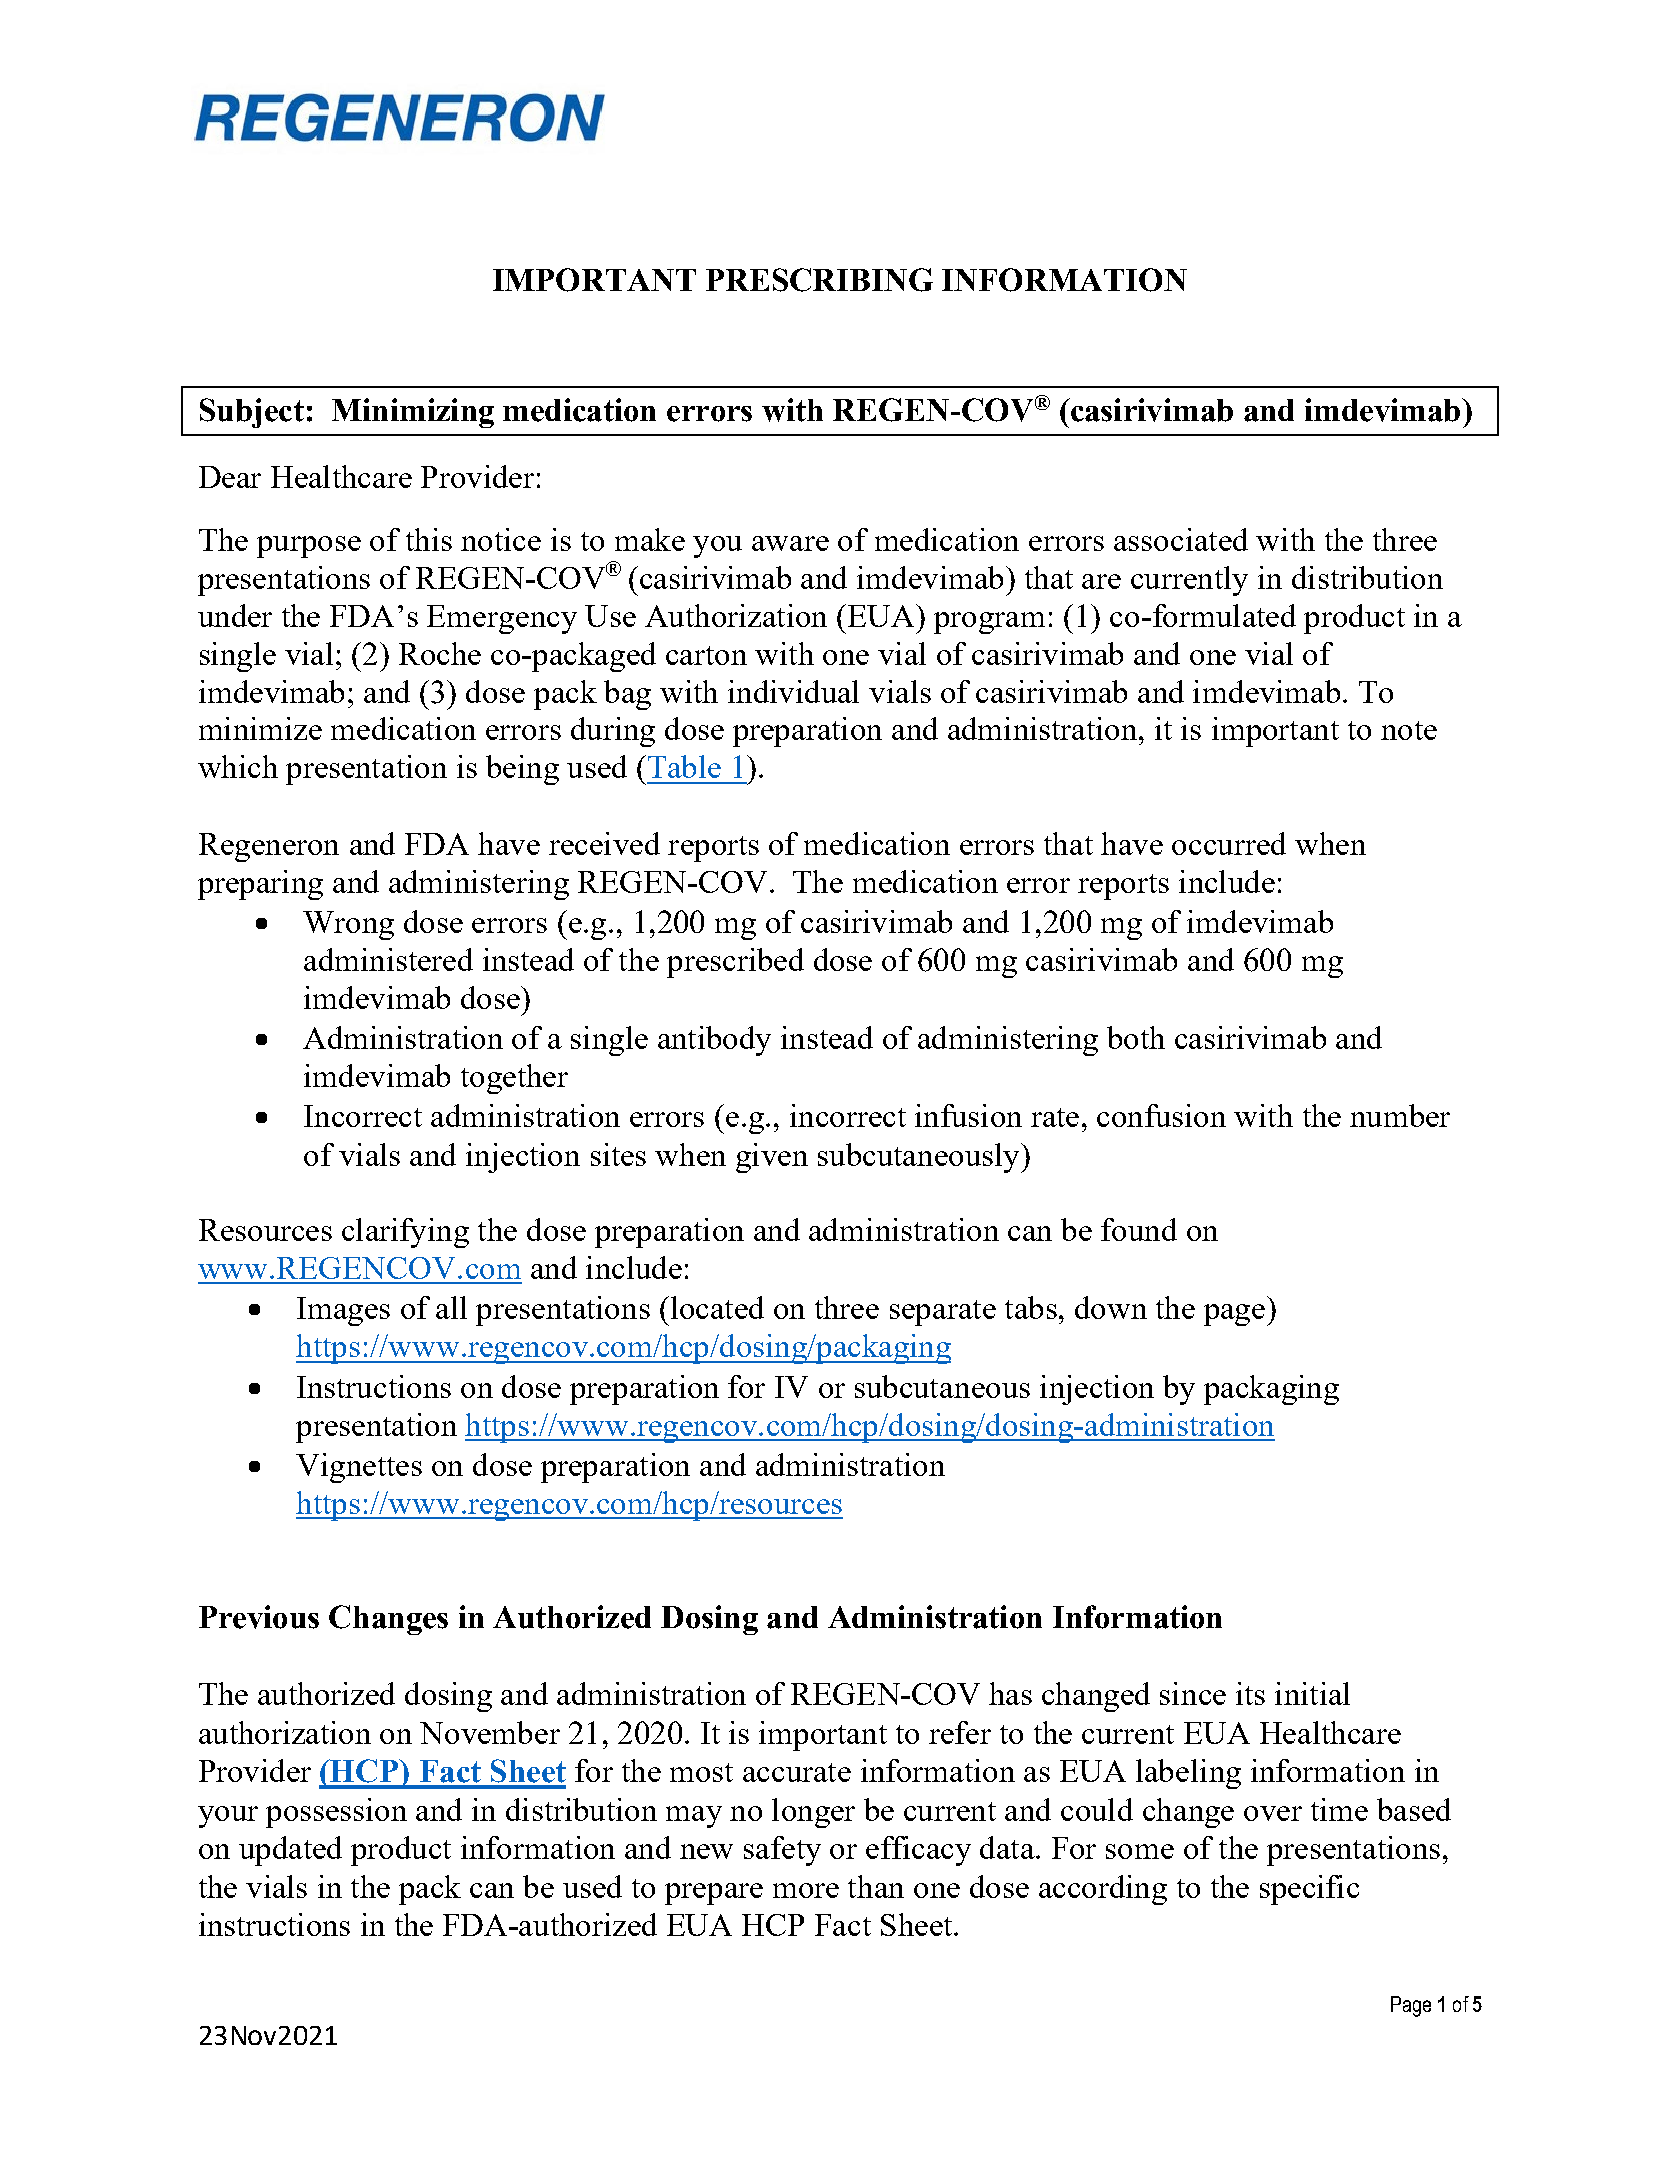 This page has width=1680, height=2175. I want to click on safety, so click(782, 1851).
